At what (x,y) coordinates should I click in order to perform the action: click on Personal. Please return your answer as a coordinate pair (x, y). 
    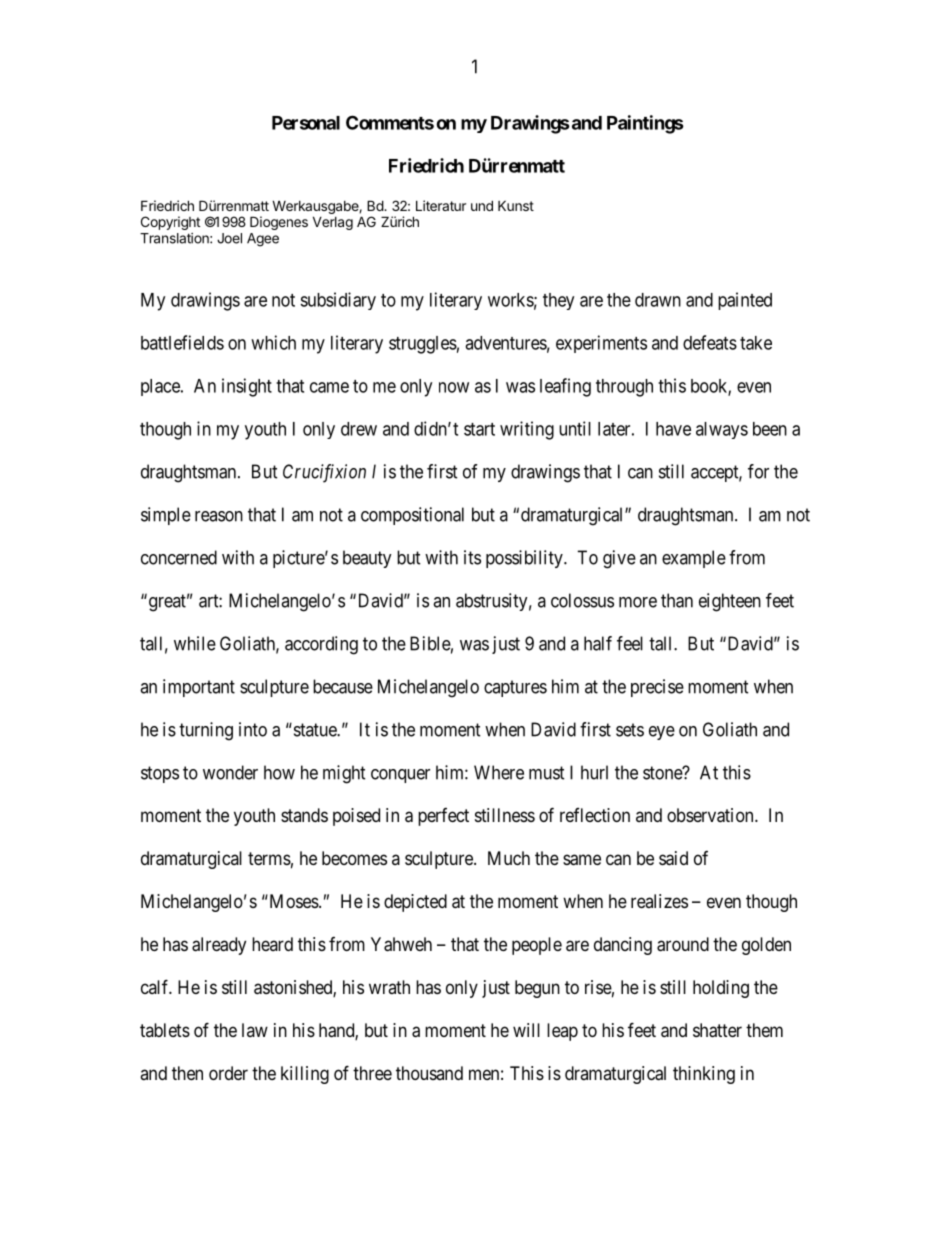
    Looking at the image, I should click on (306, 123).
